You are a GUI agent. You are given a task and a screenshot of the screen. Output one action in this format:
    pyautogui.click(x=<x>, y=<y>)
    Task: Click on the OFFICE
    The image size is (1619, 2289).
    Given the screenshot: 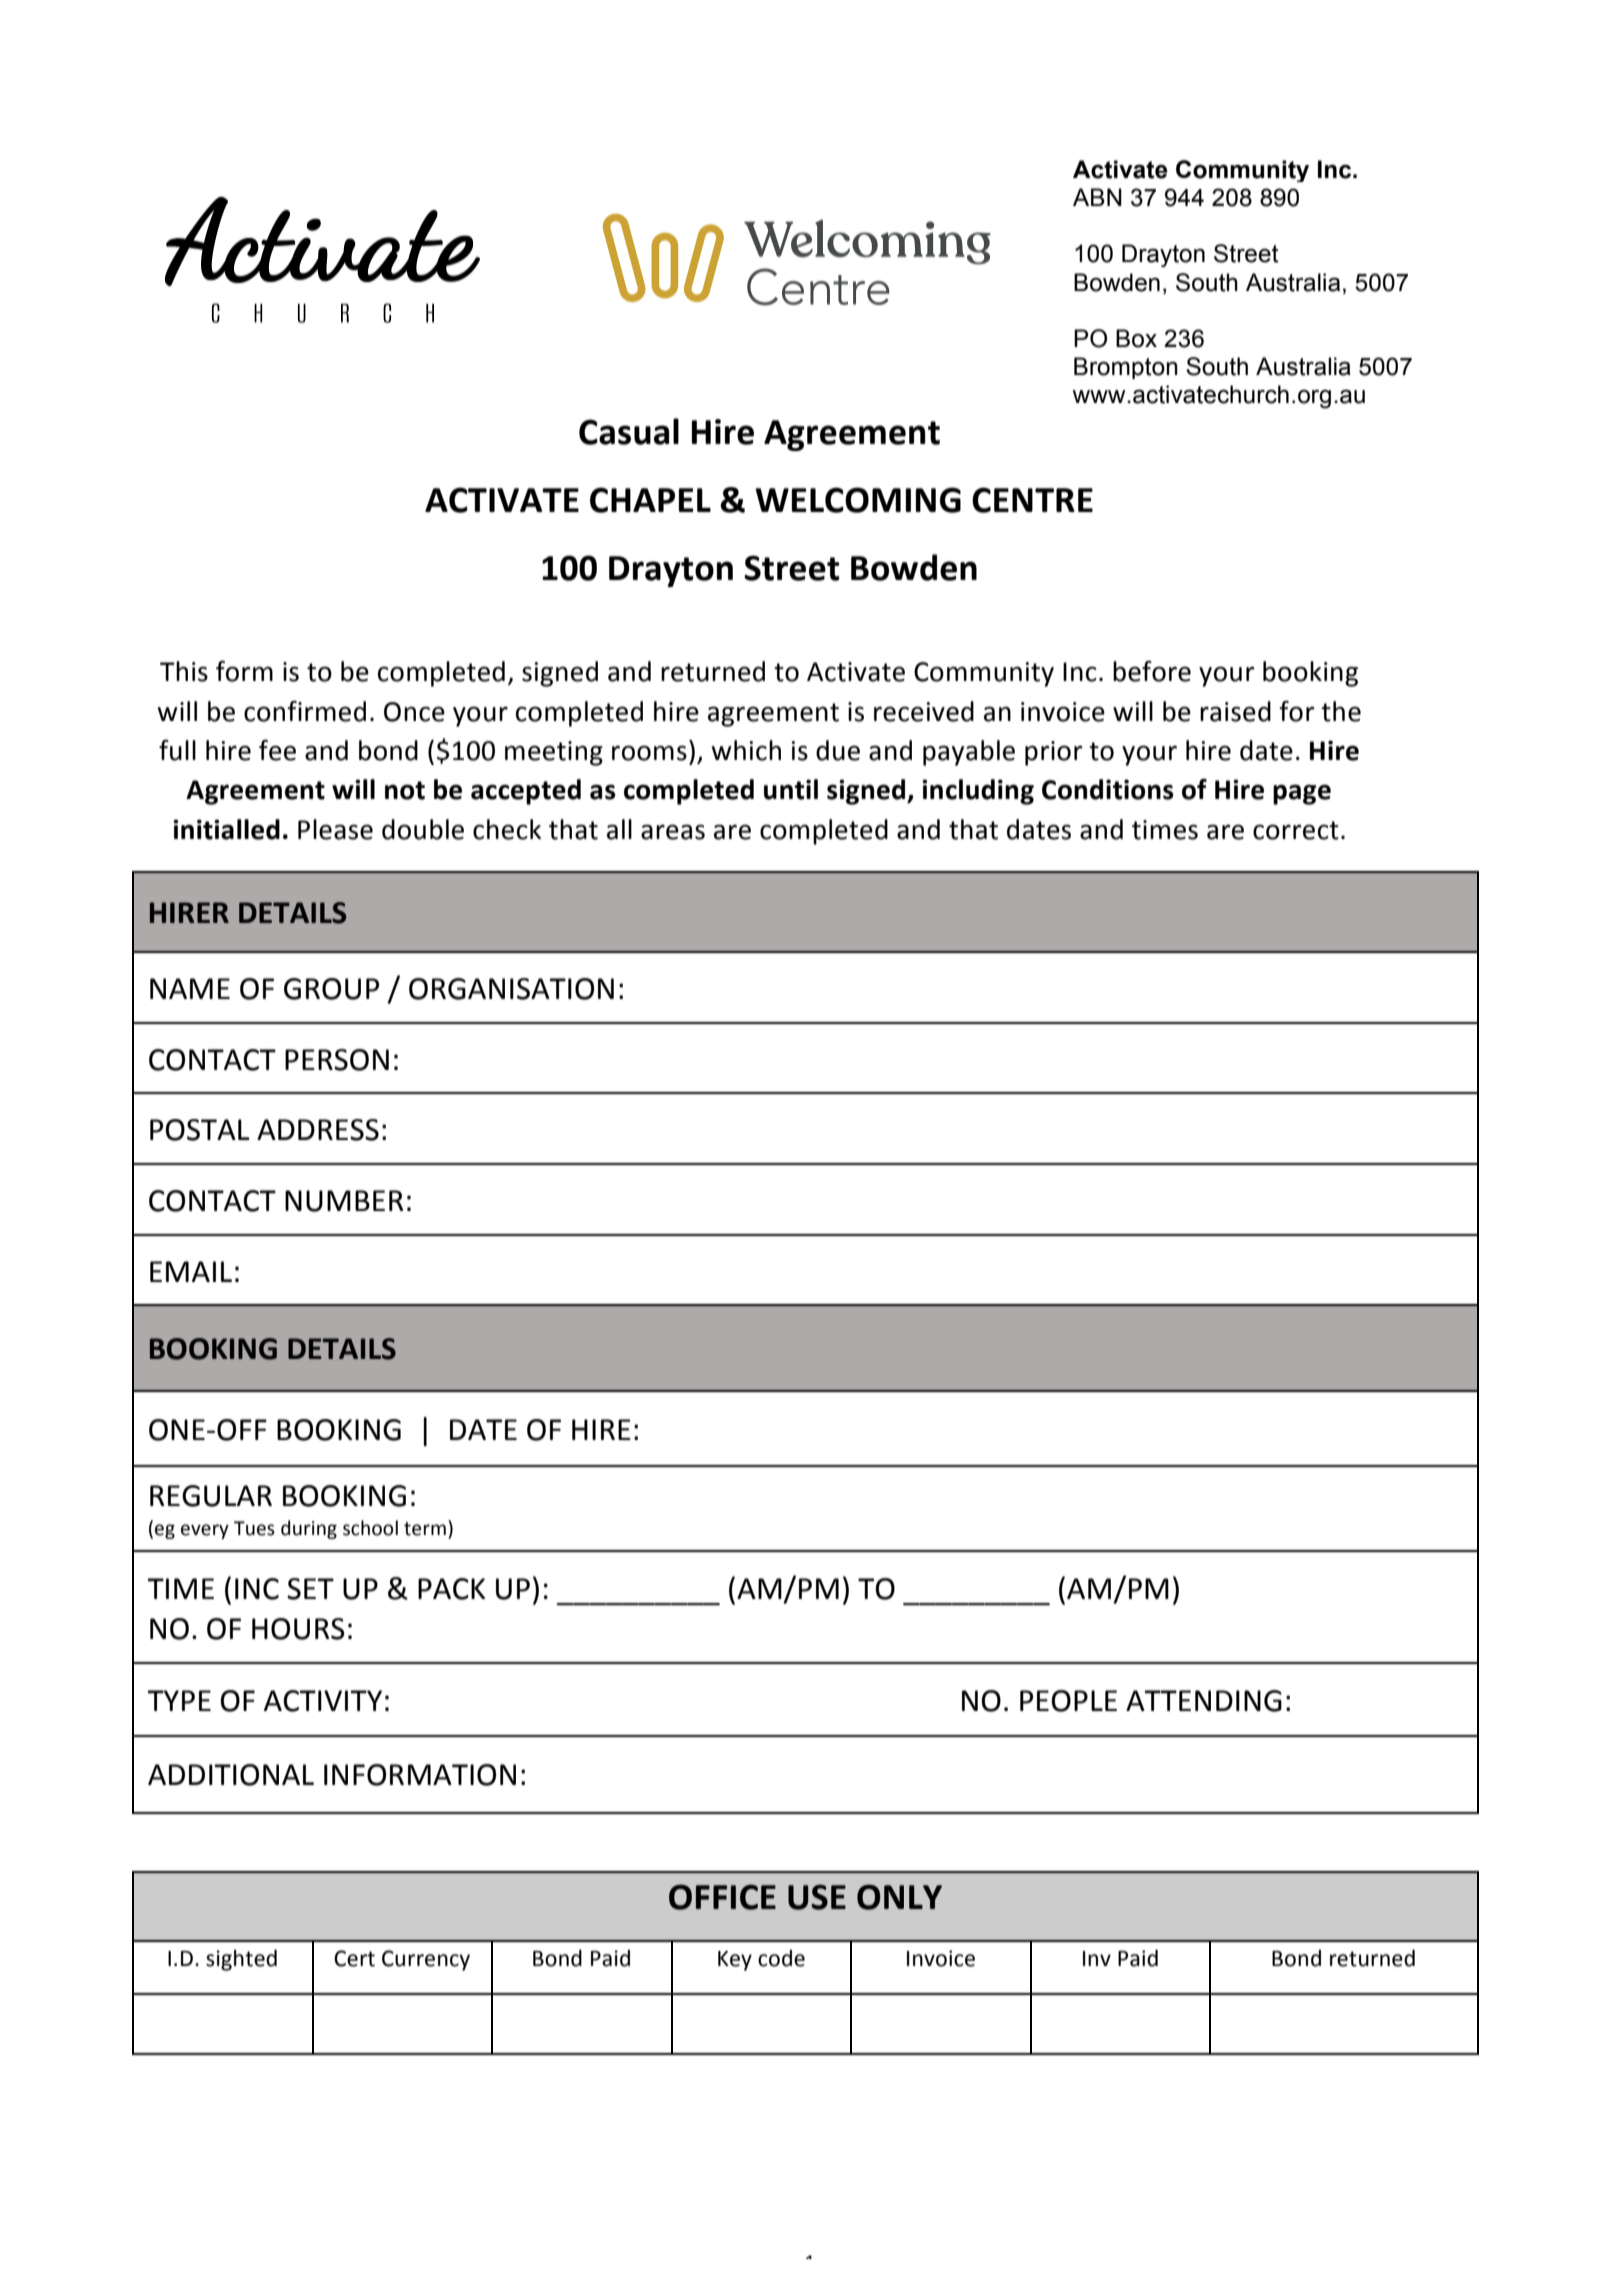 What is the action you would take?
    pyautogui.click(x=722, y=1897)
